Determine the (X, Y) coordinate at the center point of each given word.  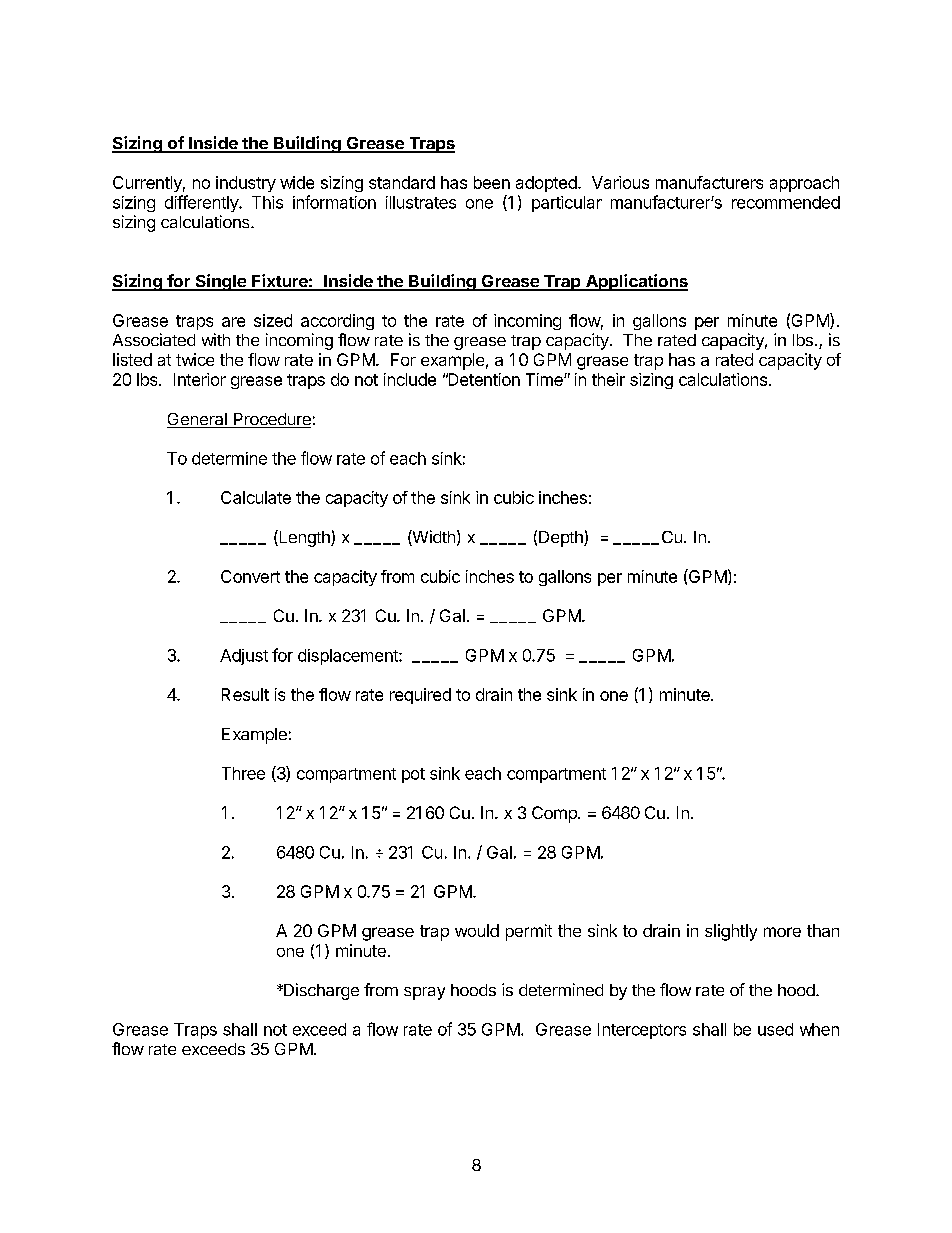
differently (202, 203)
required (420, 696)
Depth (562, 539)
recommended (786, 202)
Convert (250, 576)
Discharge (320, 991)
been (492, 182)
